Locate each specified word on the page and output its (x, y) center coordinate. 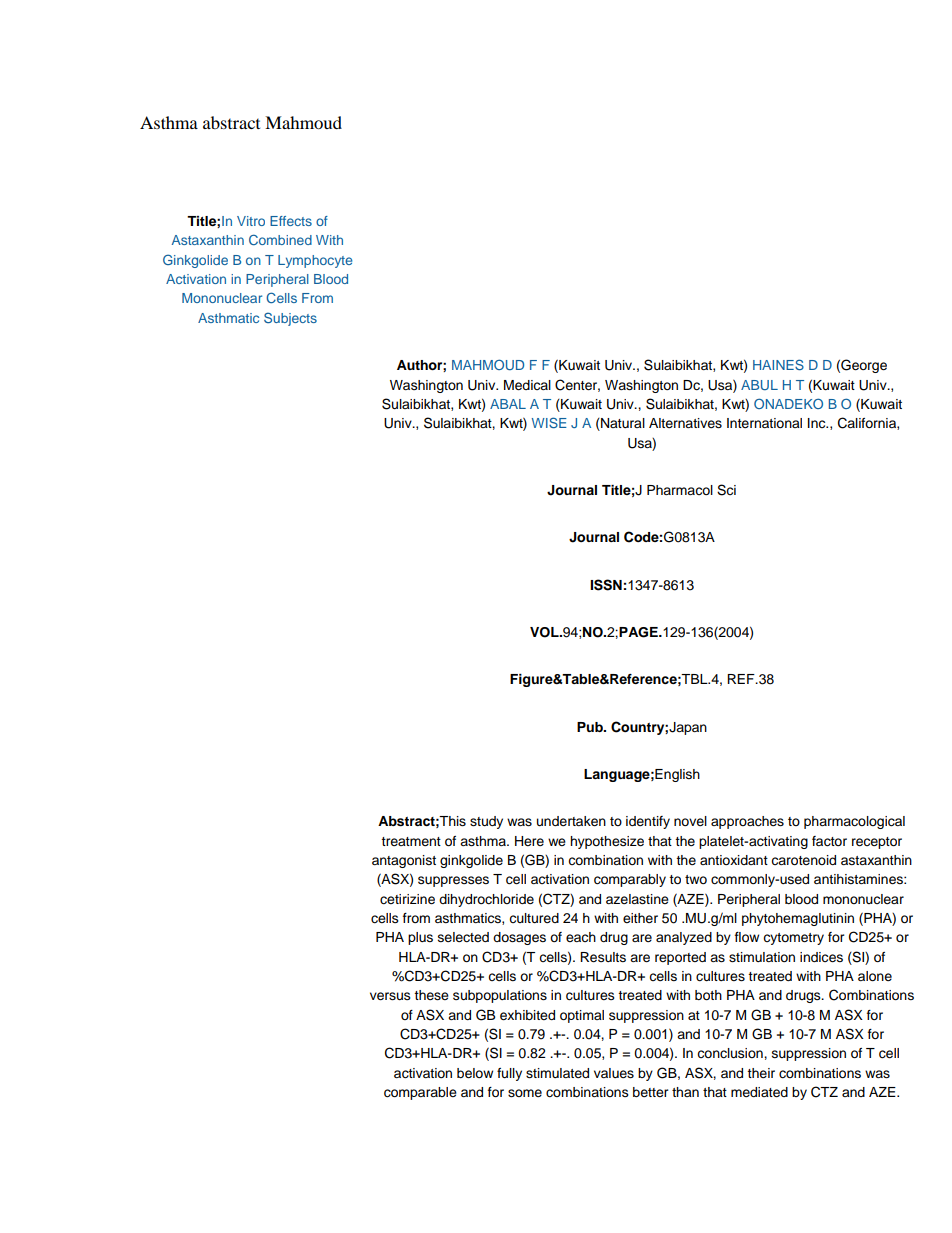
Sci (726, 490)
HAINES (778, 364)
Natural (622, 424)
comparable (420, 1093)
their (761, 1073)
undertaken (571, 821)
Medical (527, 385)
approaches (747, 822)
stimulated (557, 1073)
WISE (549, 422)
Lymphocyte (315, 261)
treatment (411, 841)
